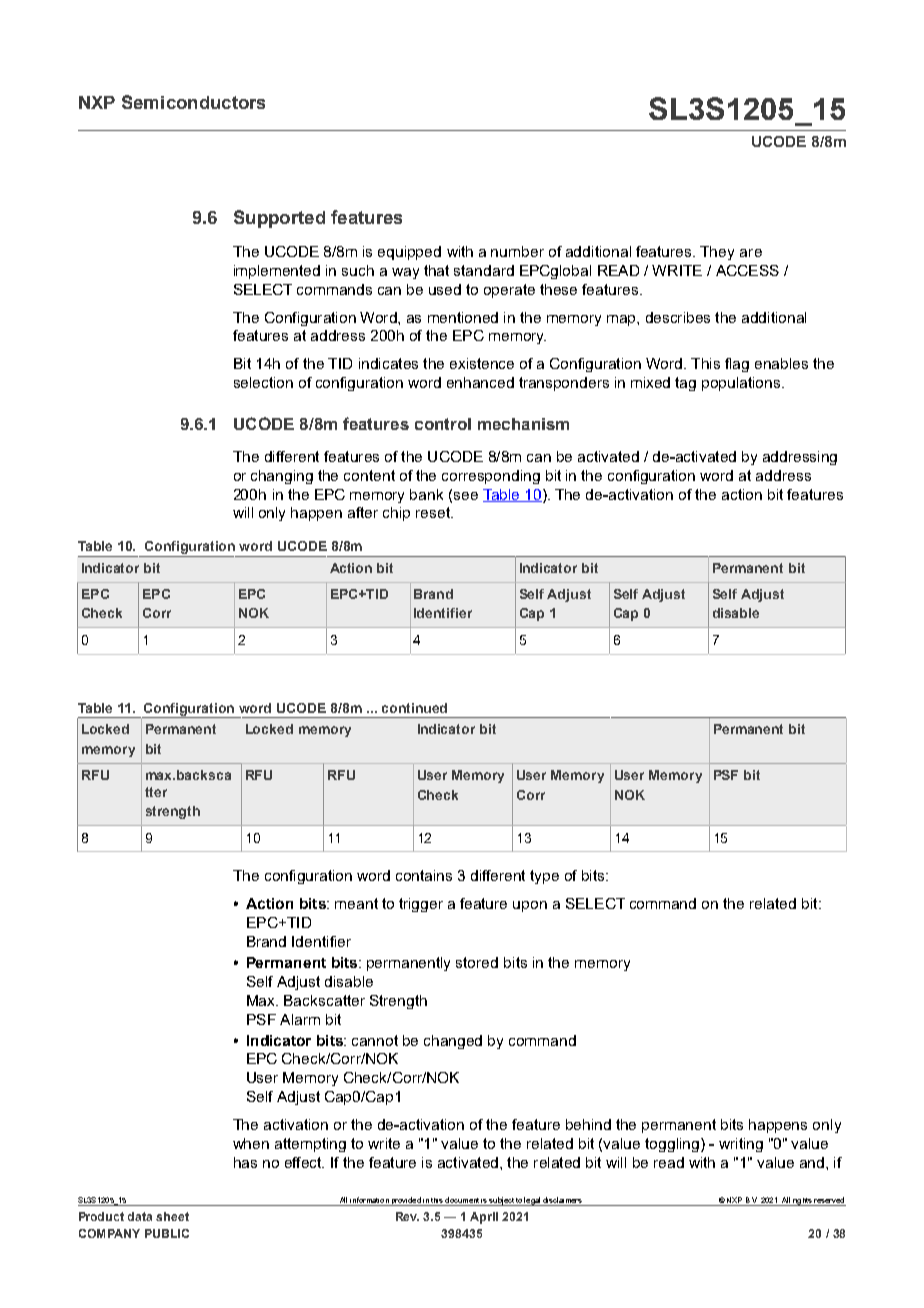  Describe the element at coordinates (544, 877) in the screenshot. I see `type` at that location.
